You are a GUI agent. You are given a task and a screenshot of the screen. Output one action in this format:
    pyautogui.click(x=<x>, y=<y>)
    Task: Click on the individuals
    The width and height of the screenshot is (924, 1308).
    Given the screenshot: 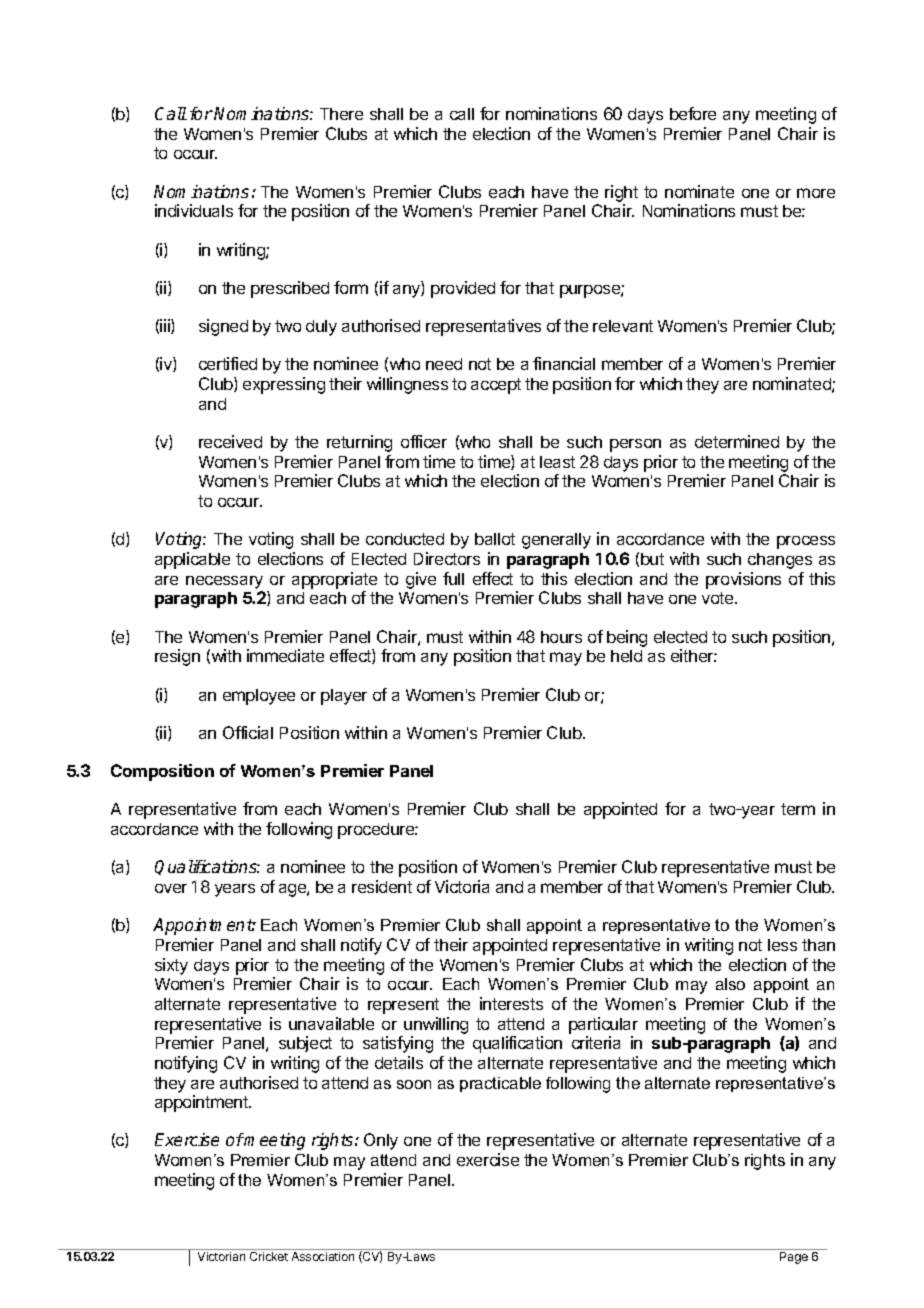 What is the action you would take?
    pyautogui.click(x=194, y=210)
